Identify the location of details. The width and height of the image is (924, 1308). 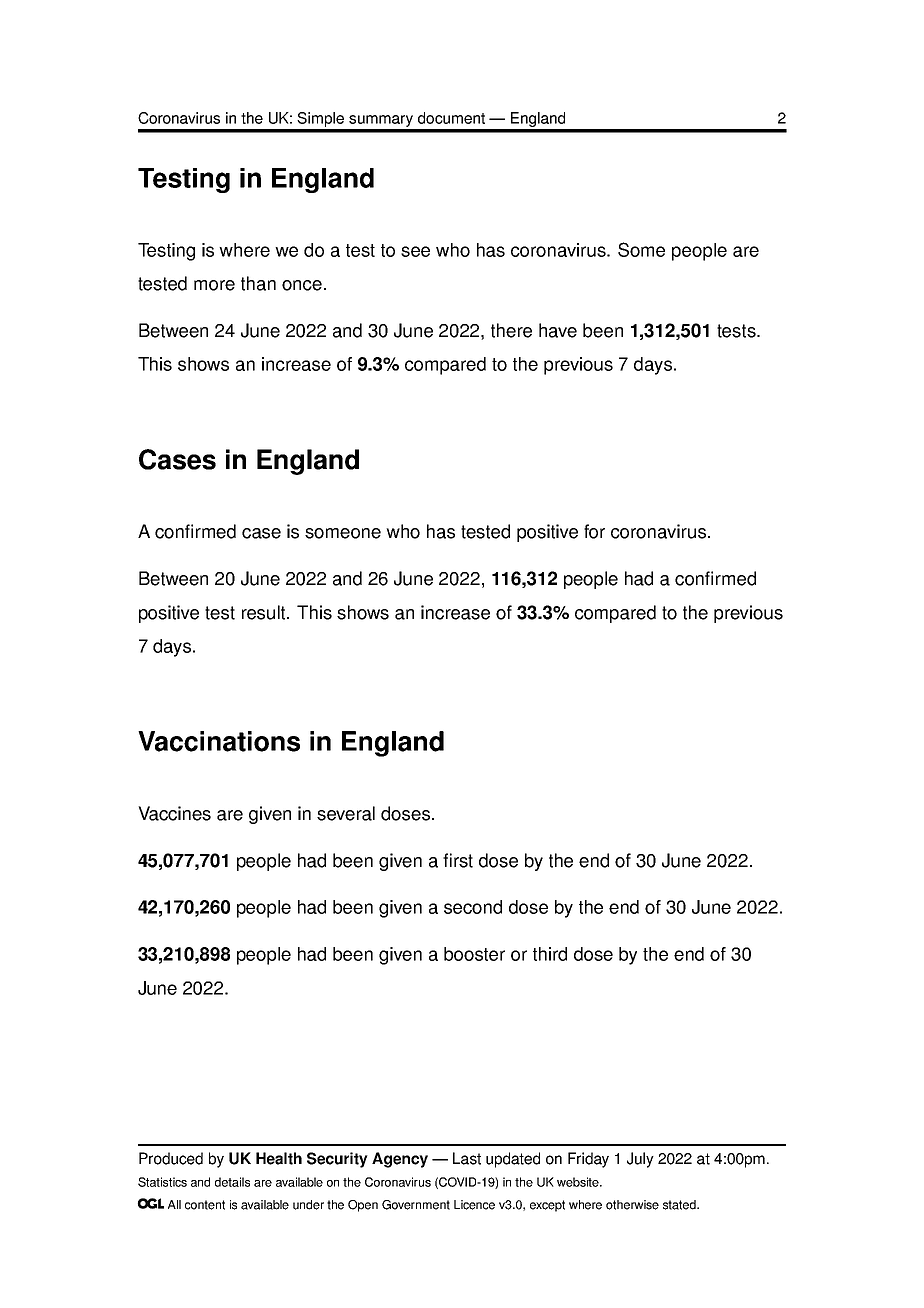
(232, 1182).
